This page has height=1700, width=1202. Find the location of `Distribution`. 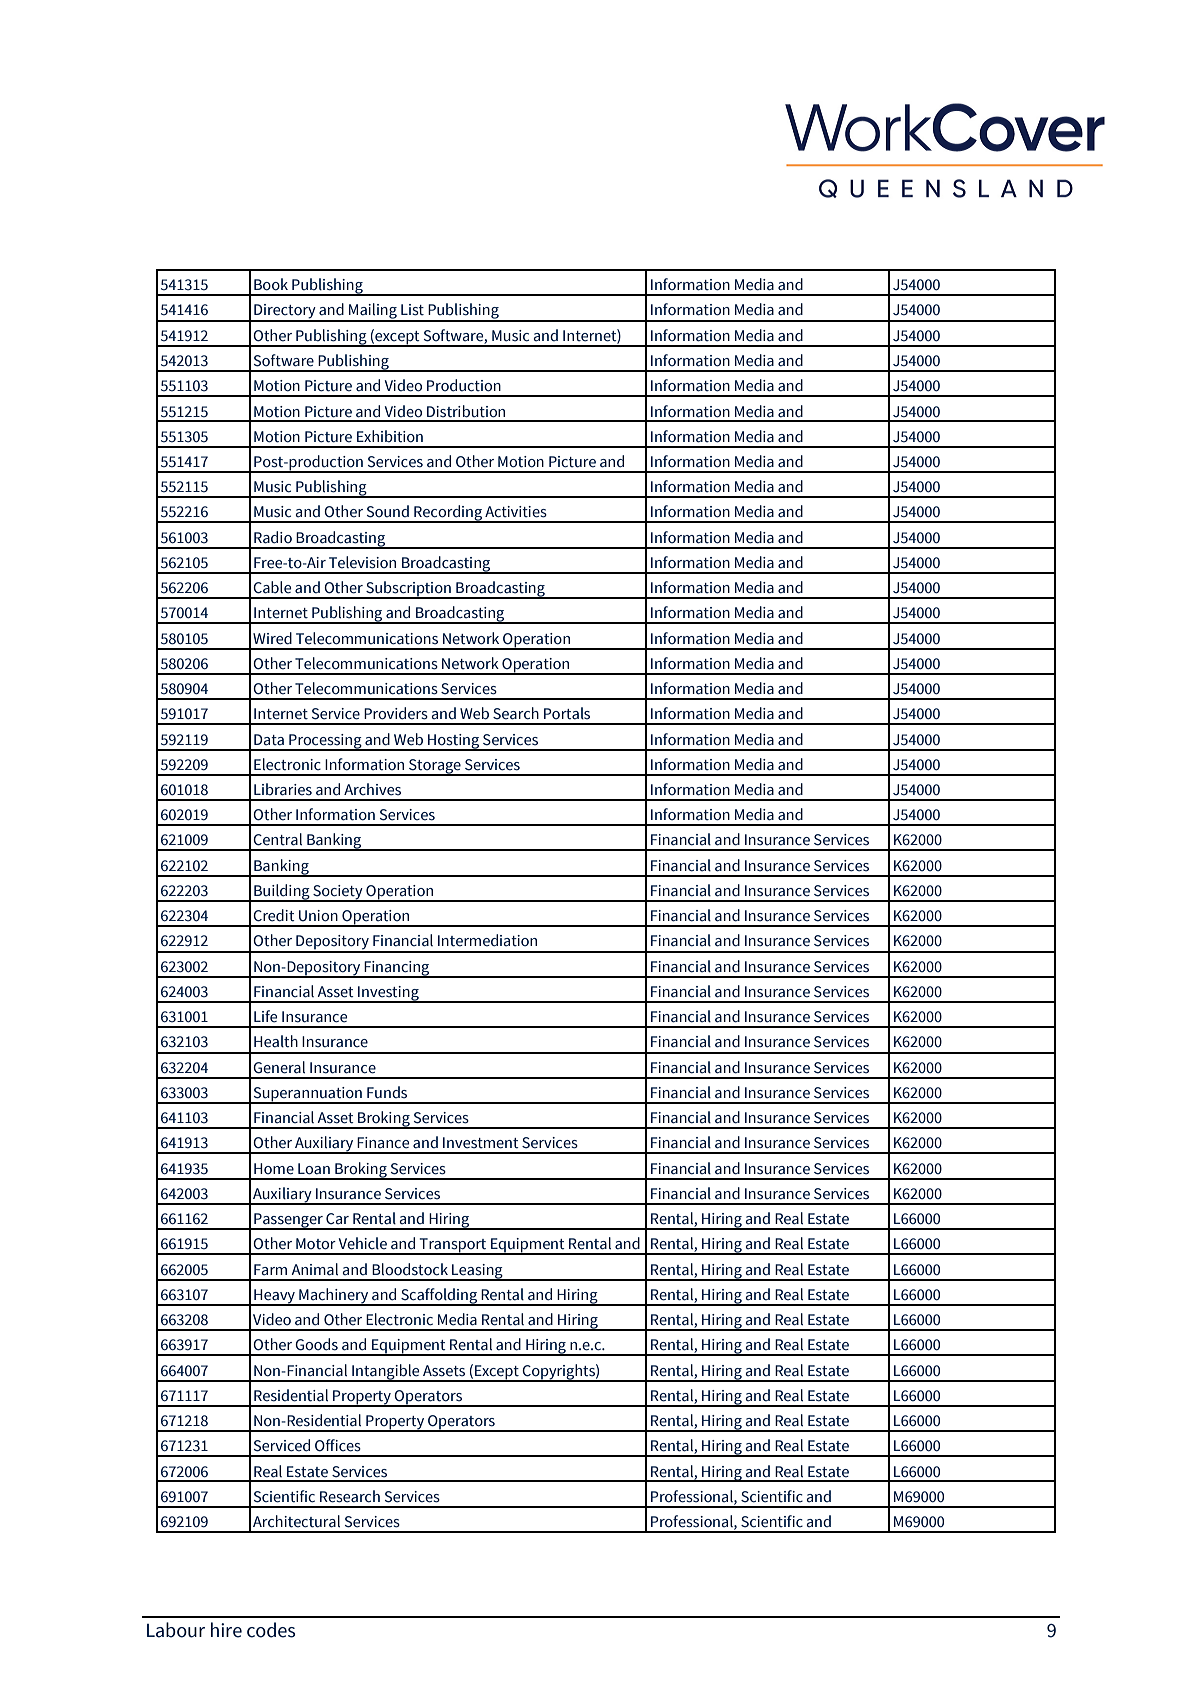

Distribution is located at coordinates (466, 411).
